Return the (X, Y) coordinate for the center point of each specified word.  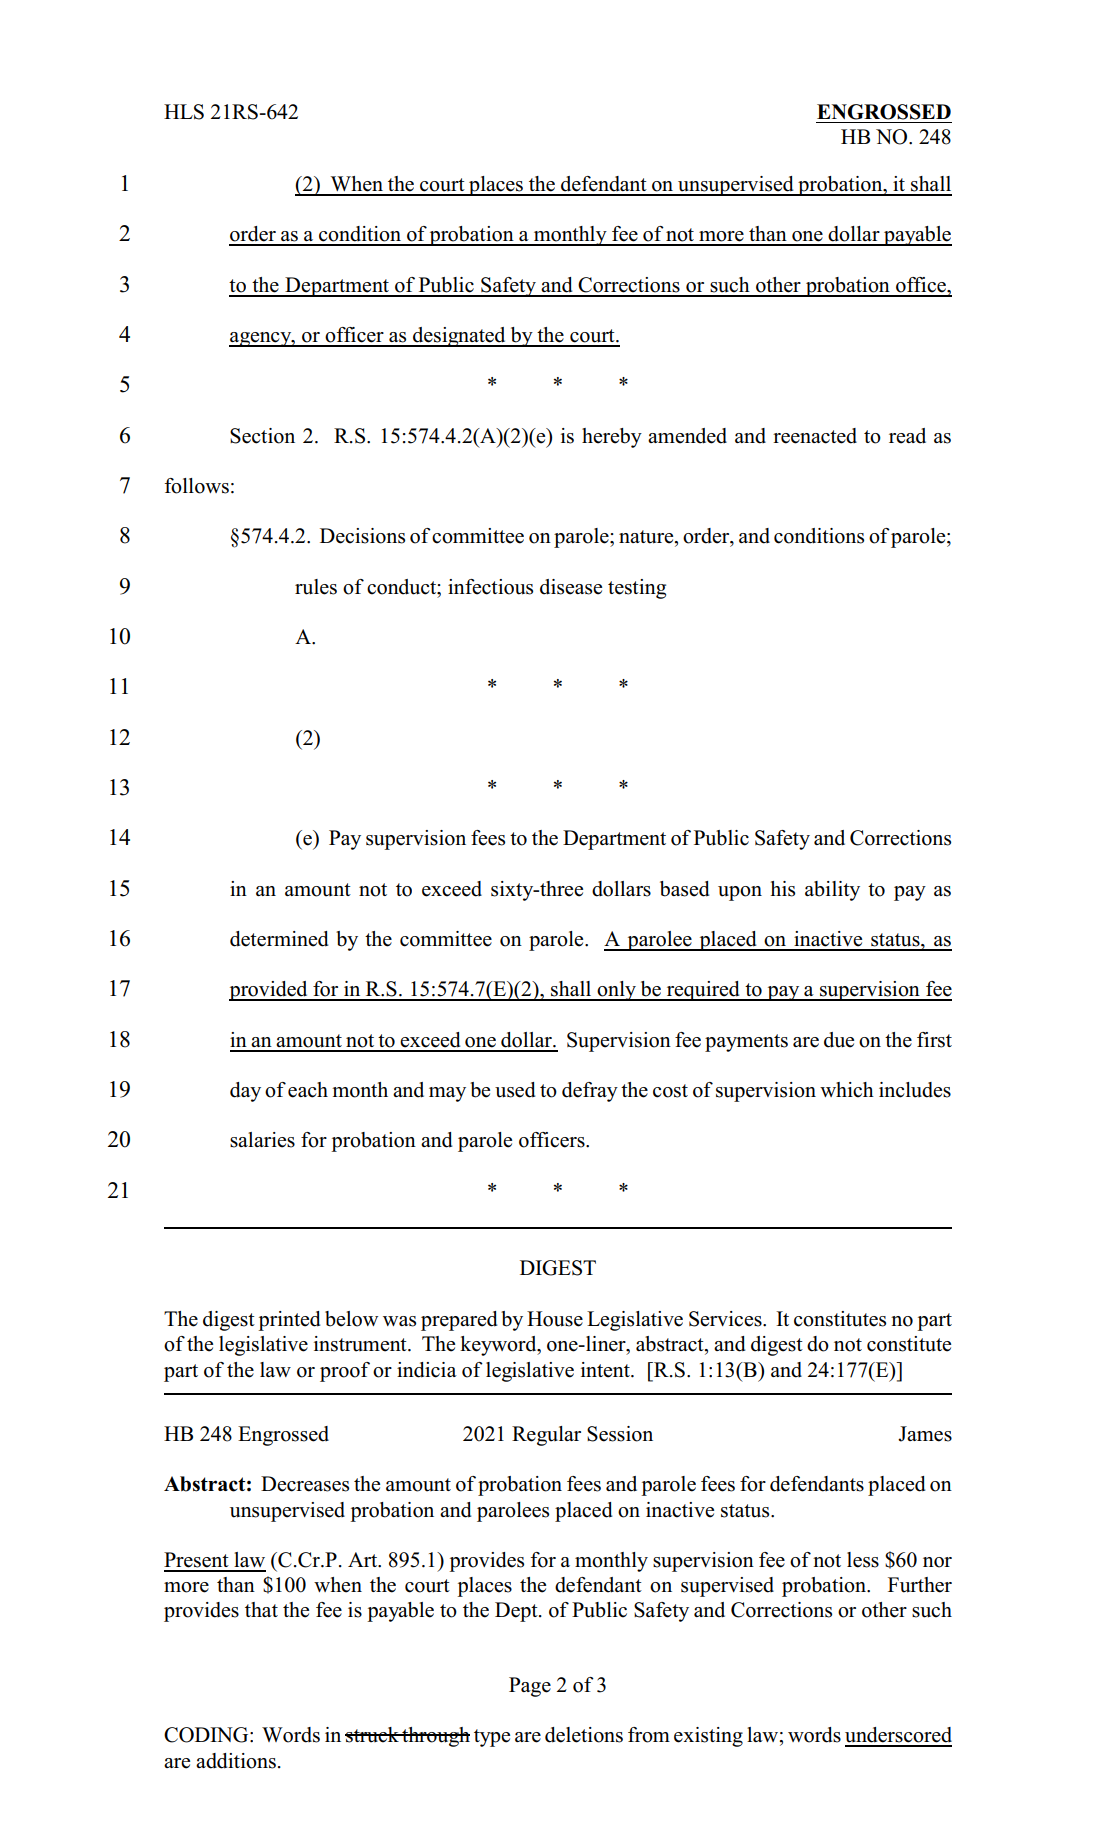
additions (236, 1761)
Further (920, 1585)
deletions (584, 1735)
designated (459, 337)
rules (316, 587)
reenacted (815, 436)
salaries (262, 1140)
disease (571, 587)
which (847, 1090)
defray (590, 1092)
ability (832, 891)
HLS (184, 112)
